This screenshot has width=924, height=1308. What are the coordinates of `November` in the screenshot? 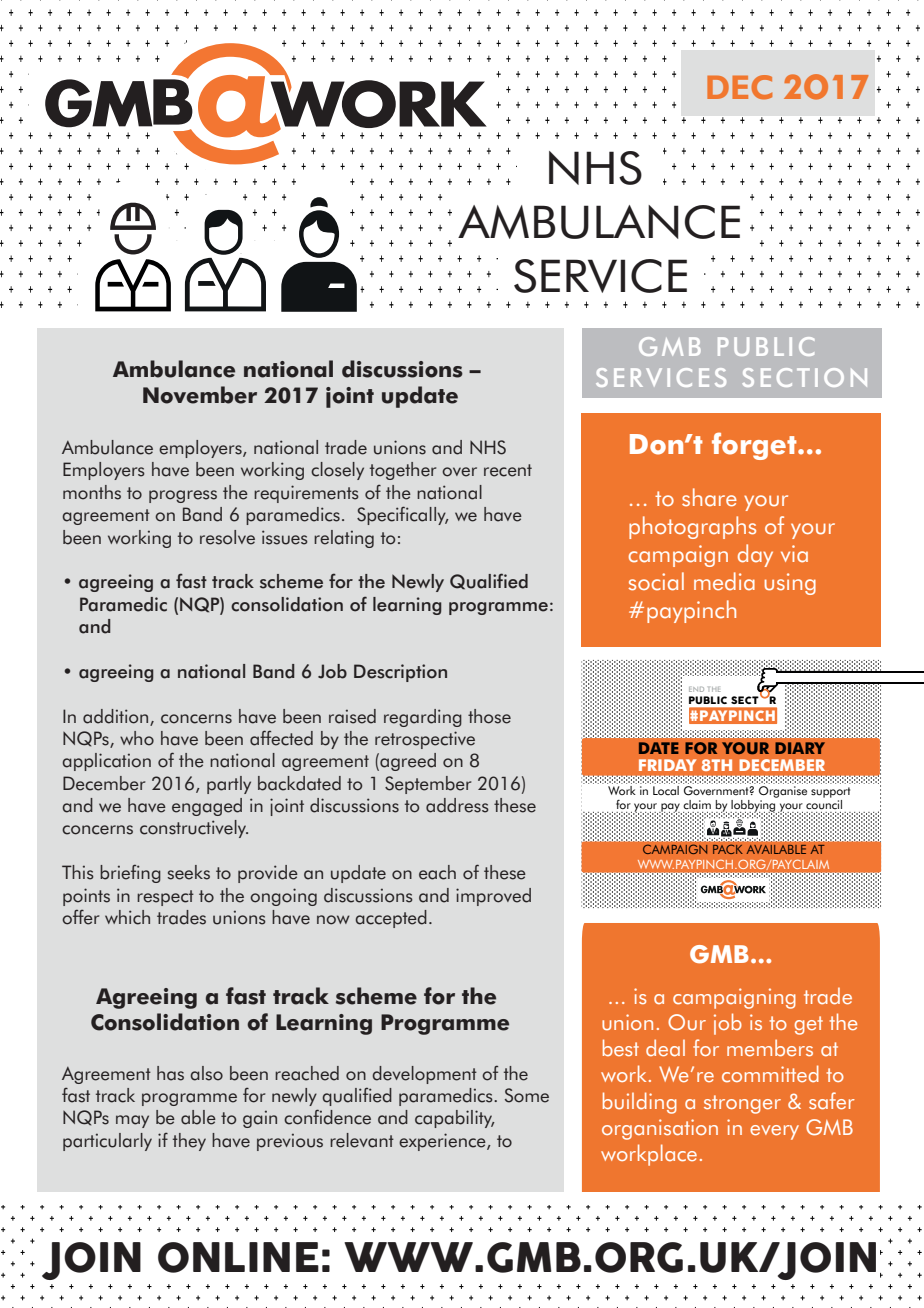 It's located at (200, 395).
